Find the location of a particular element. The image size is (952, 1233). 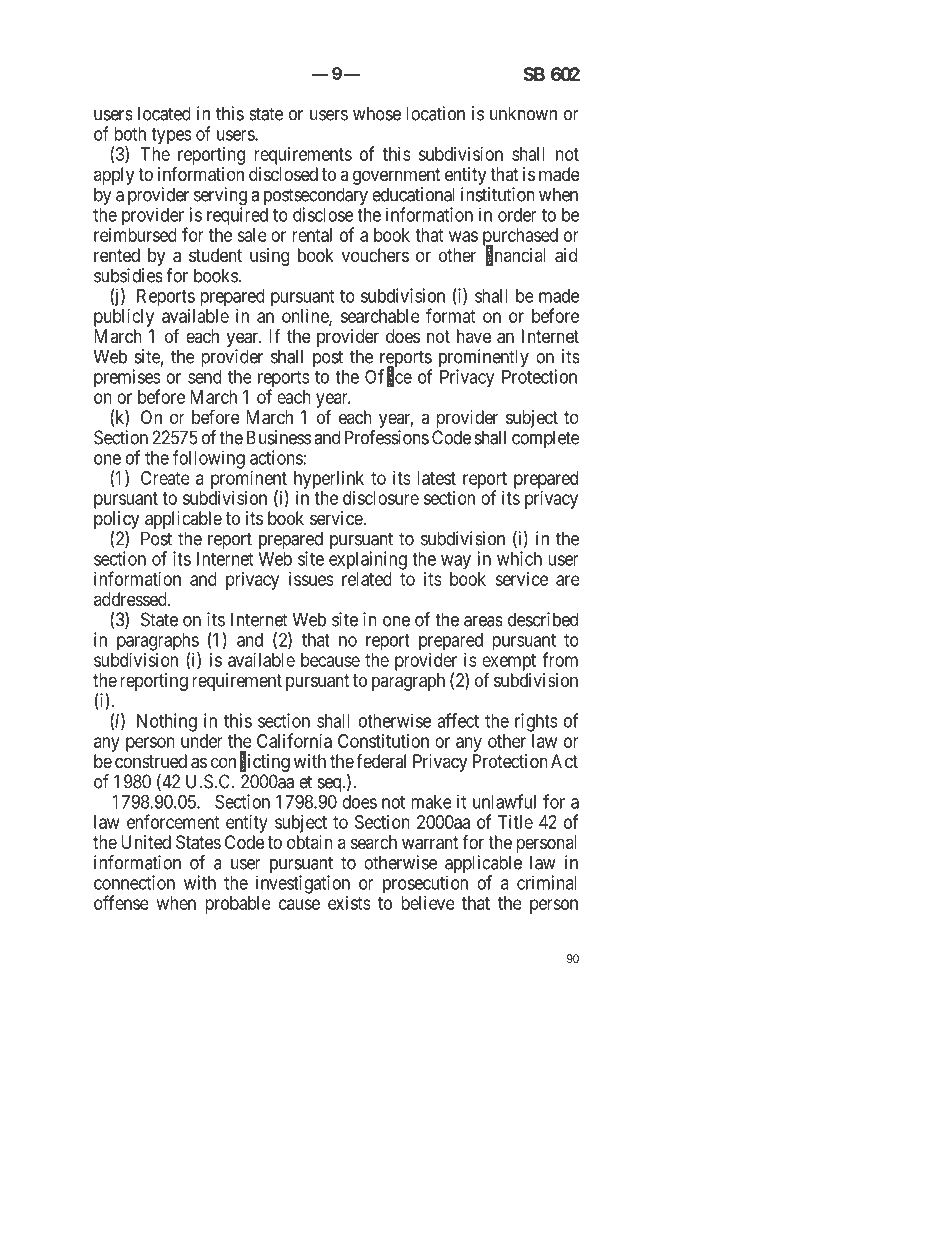

unknown is located at coordinates (523, 113).
